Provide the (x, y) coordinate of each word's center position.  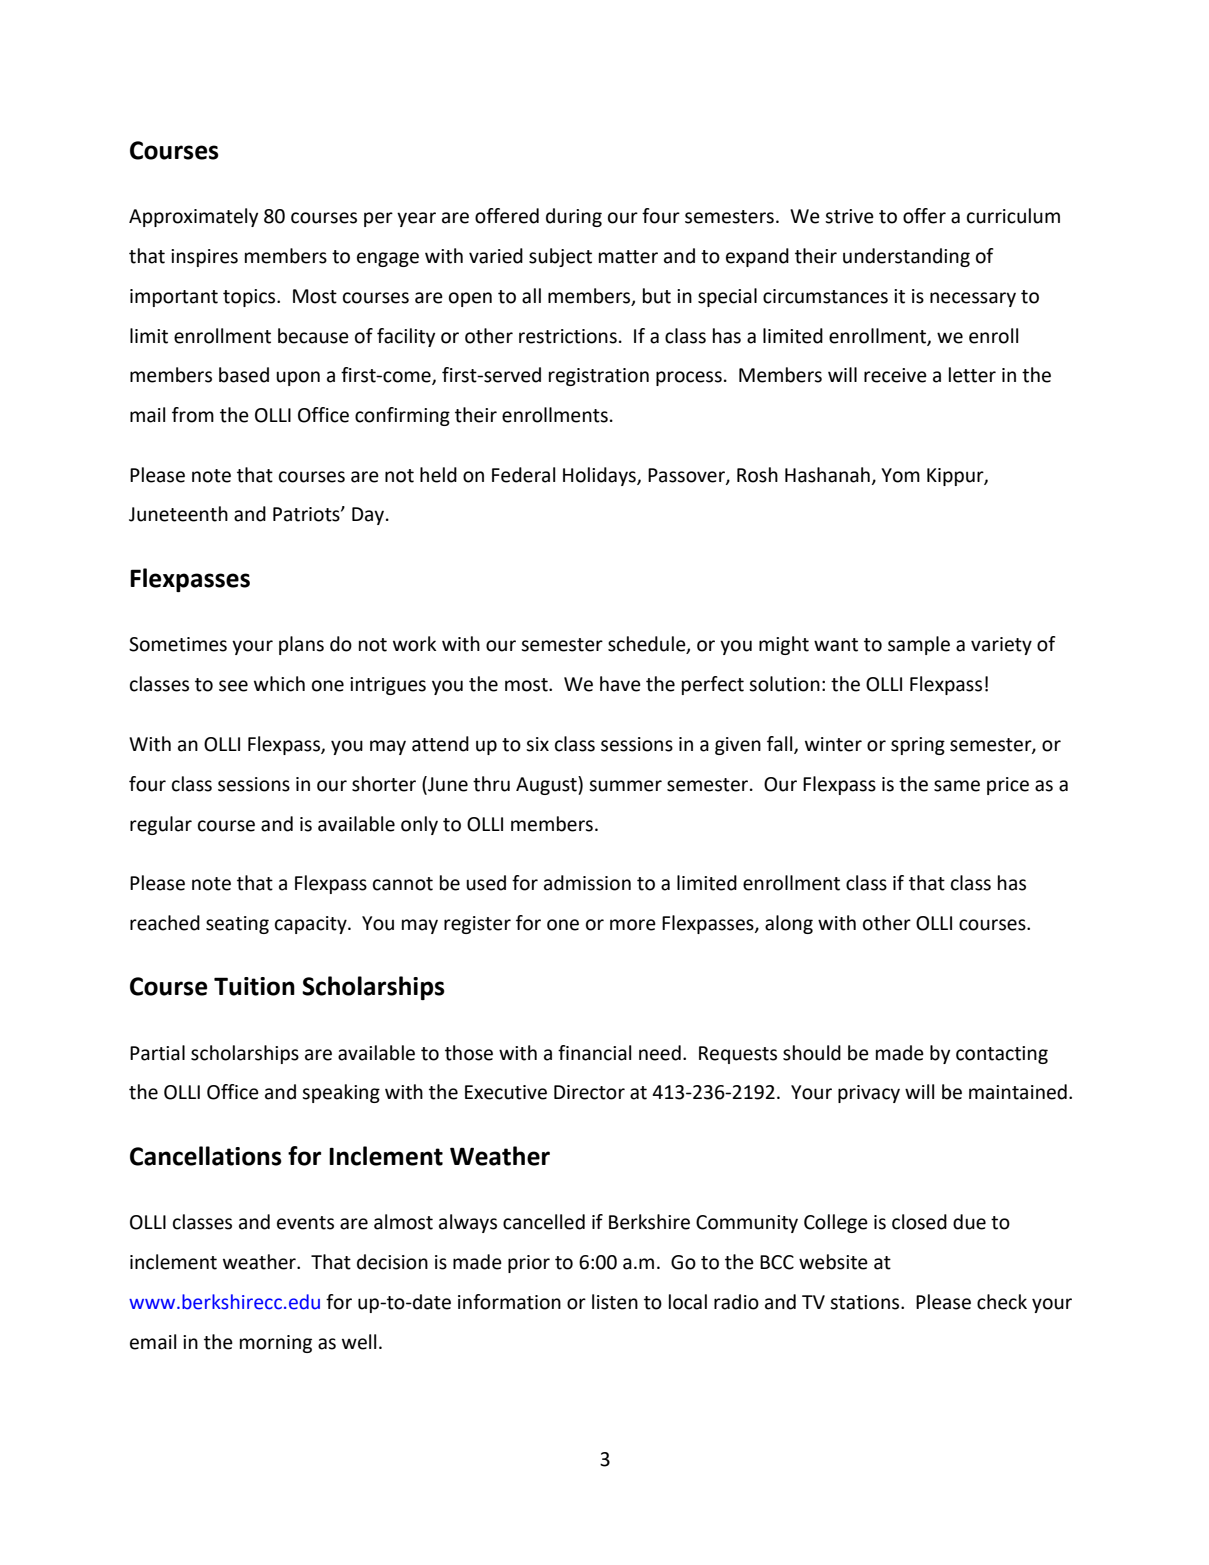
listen (615, 1302)
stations (866, 1302)
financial (594, 1053)
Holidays (600, 476)
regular (161, 825)
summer (625, 786)
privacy (869, 1094)
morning (276, 1344)
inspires (204, 258)
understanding (906, 257)
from (193, 415)
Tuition (254, 986)
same (957, 786)
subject (560, 257)
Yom (900, 475)
